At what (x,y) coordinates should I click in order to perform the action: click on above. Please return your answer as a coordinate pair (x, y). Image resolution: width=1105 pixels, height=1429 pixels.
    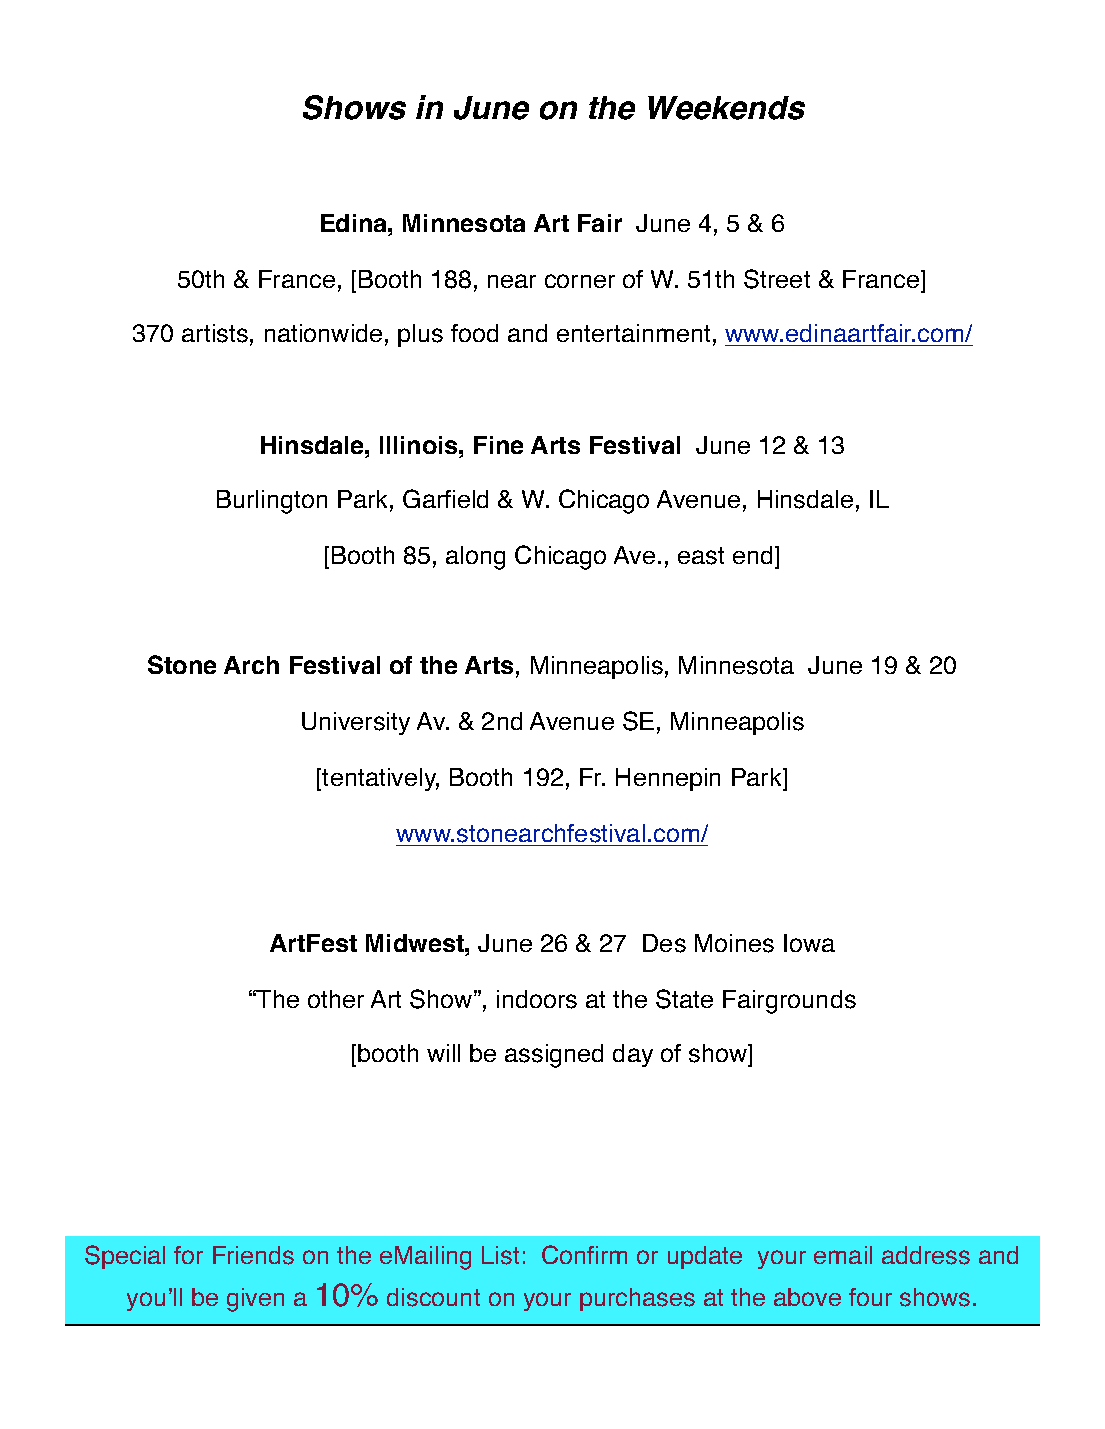
    Looking at the image, I should click on (807, 1297).
